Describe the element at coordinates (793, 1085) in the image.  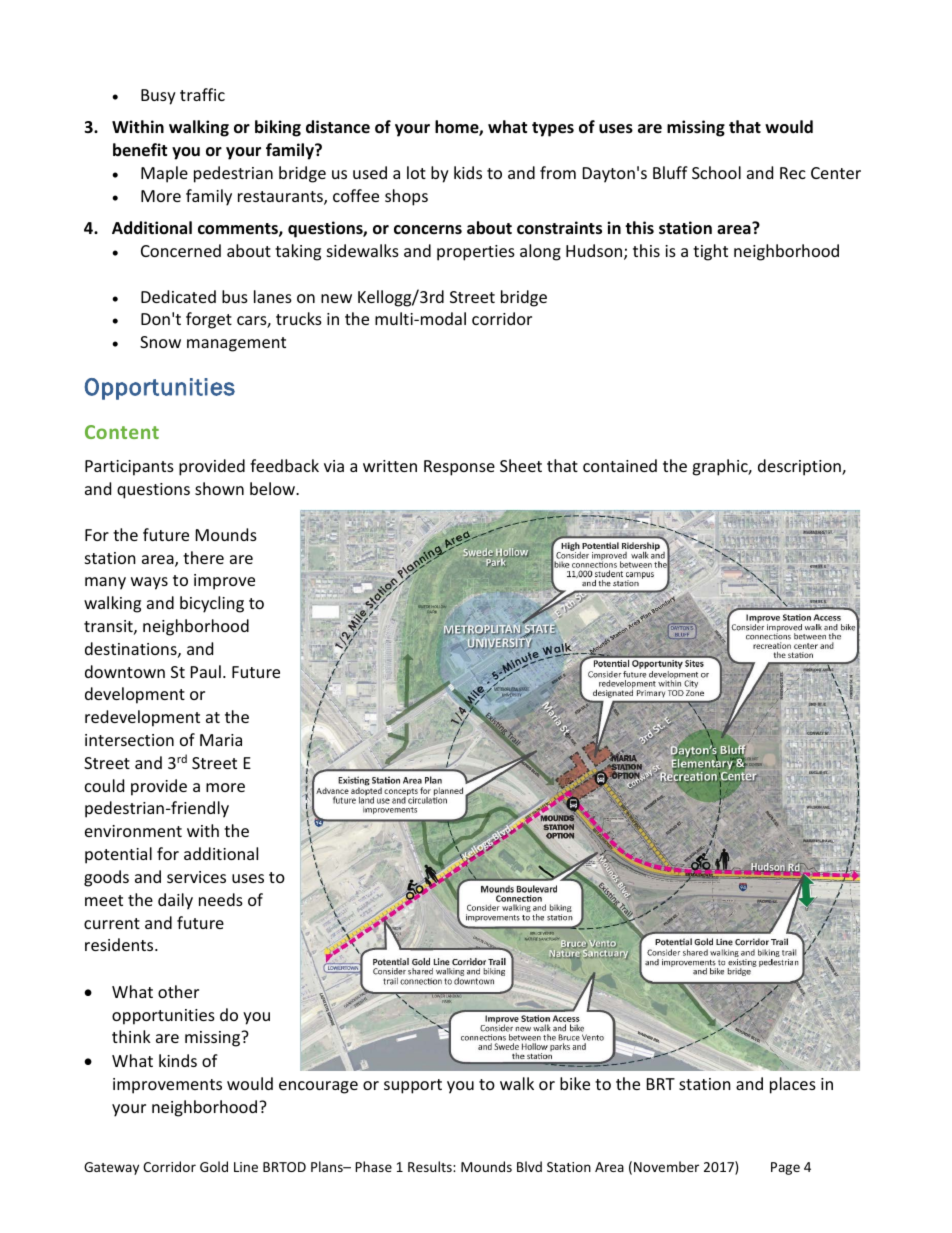
I see `places` at that location.
